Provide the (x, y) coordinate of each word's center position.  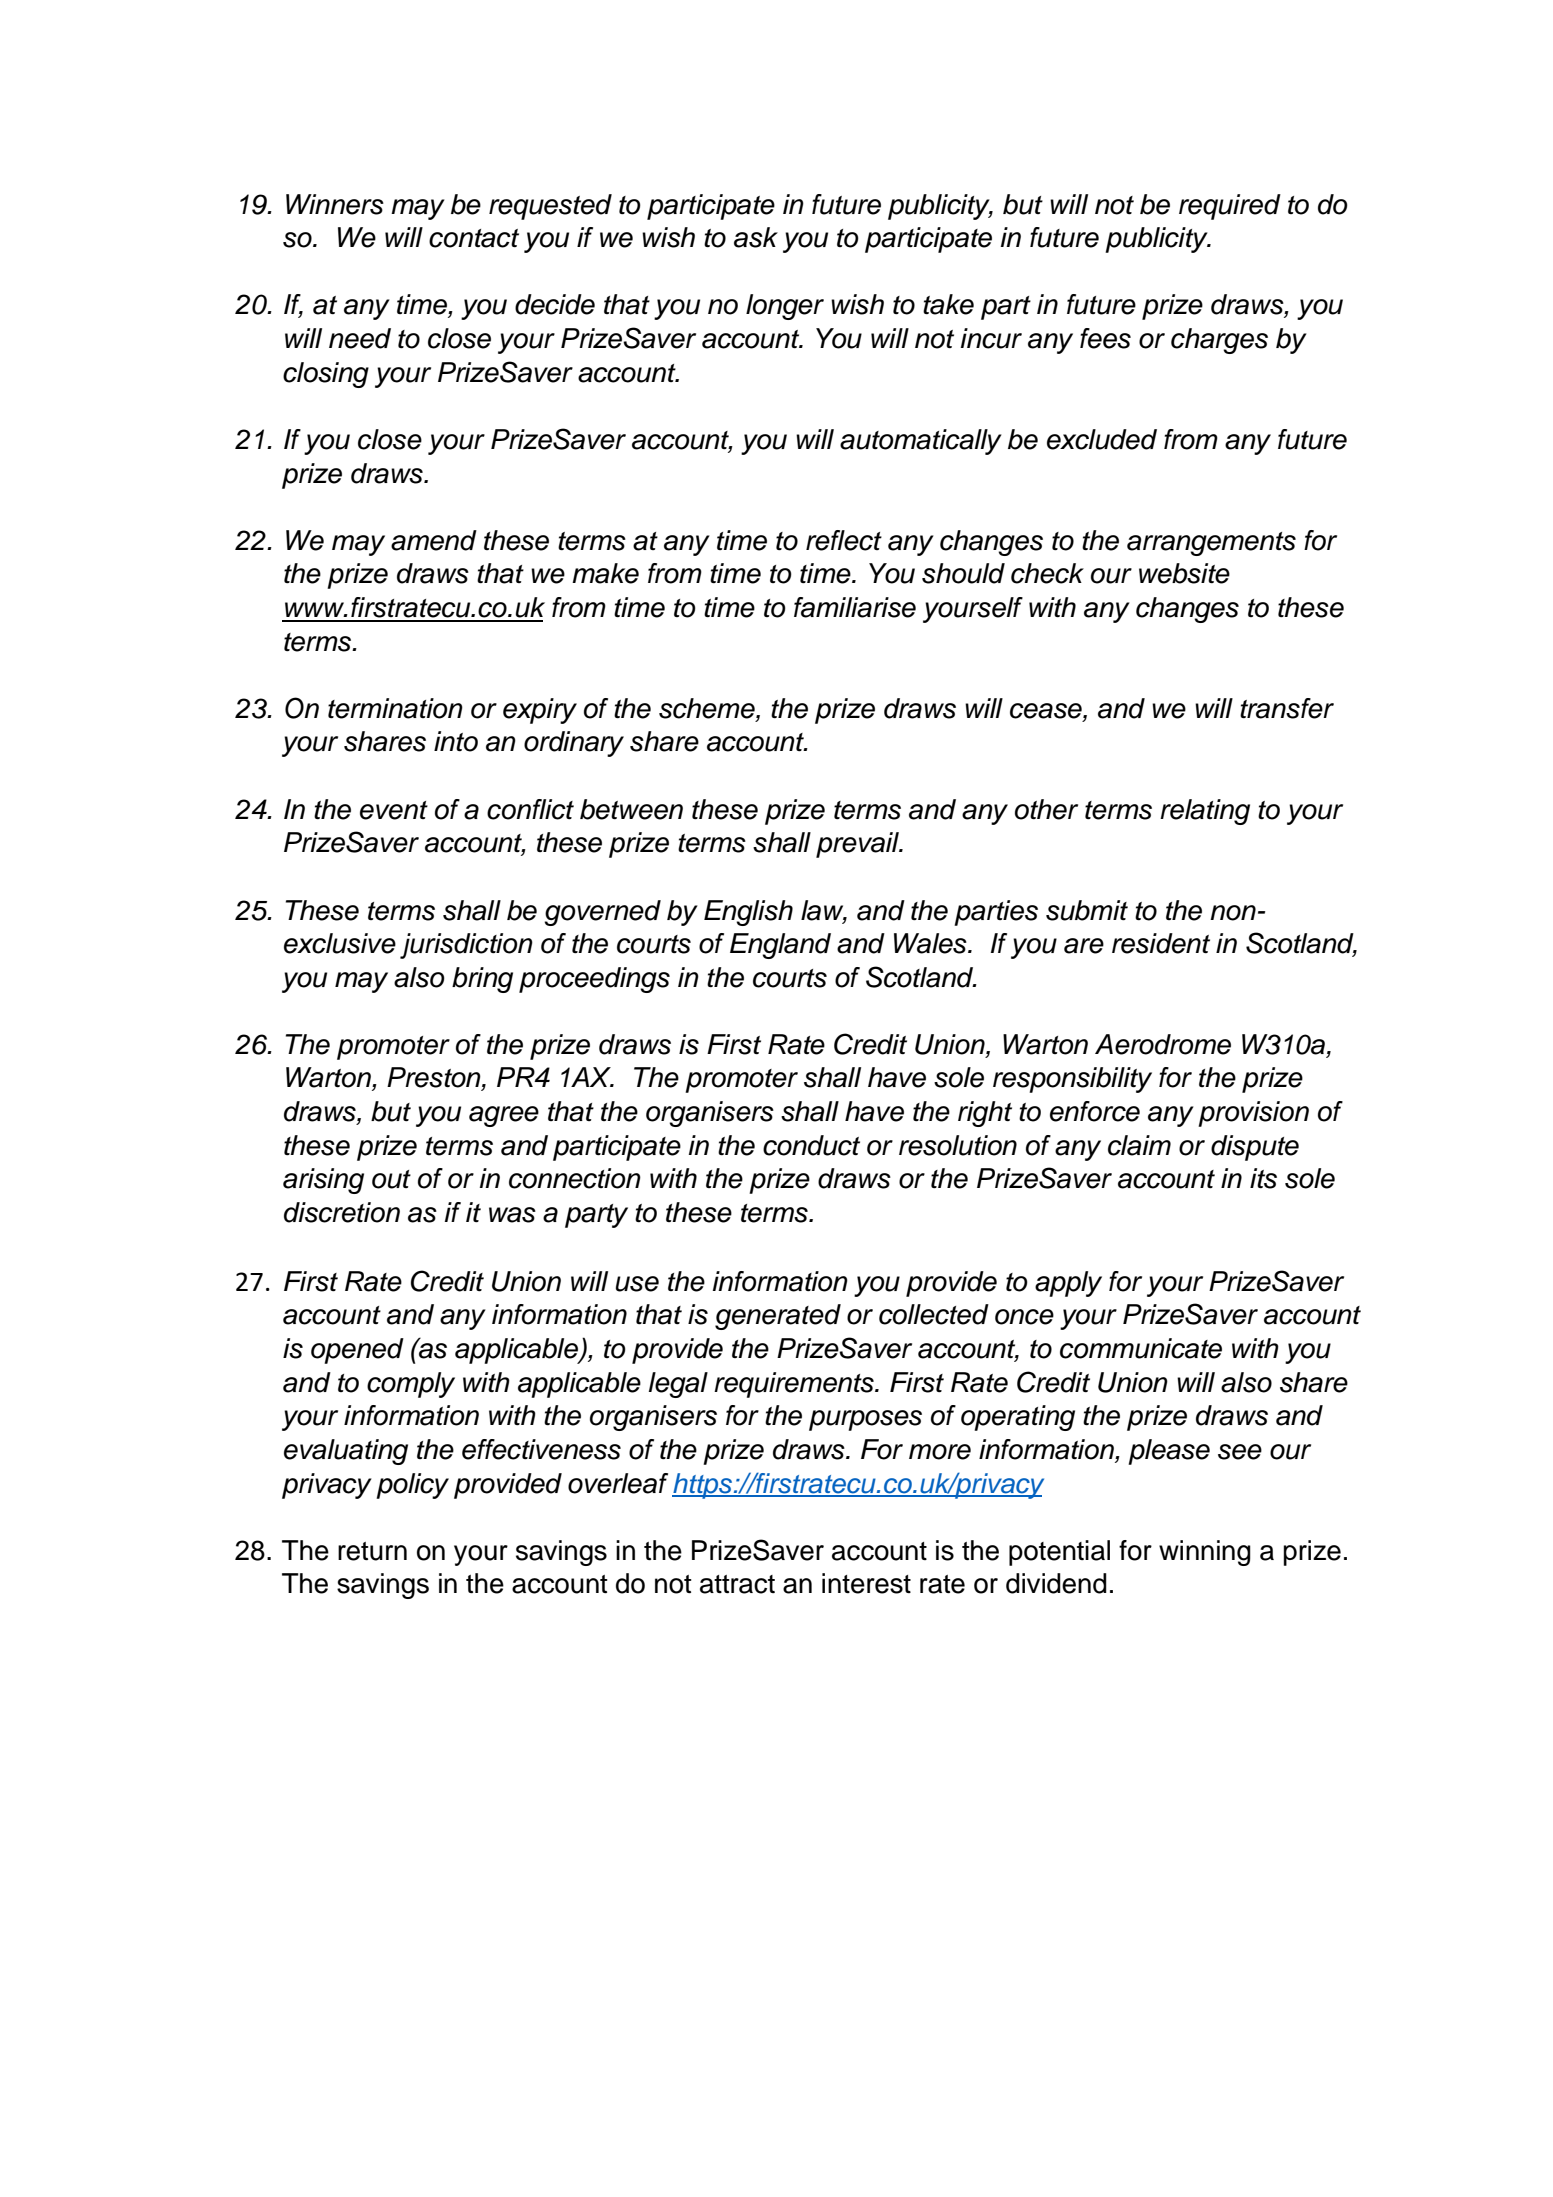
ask (756, 237)
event (394, 810)
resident (1161, 943)
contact (474, 238)
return (372, 1551)
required (1230, 207)
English (748, 913)
